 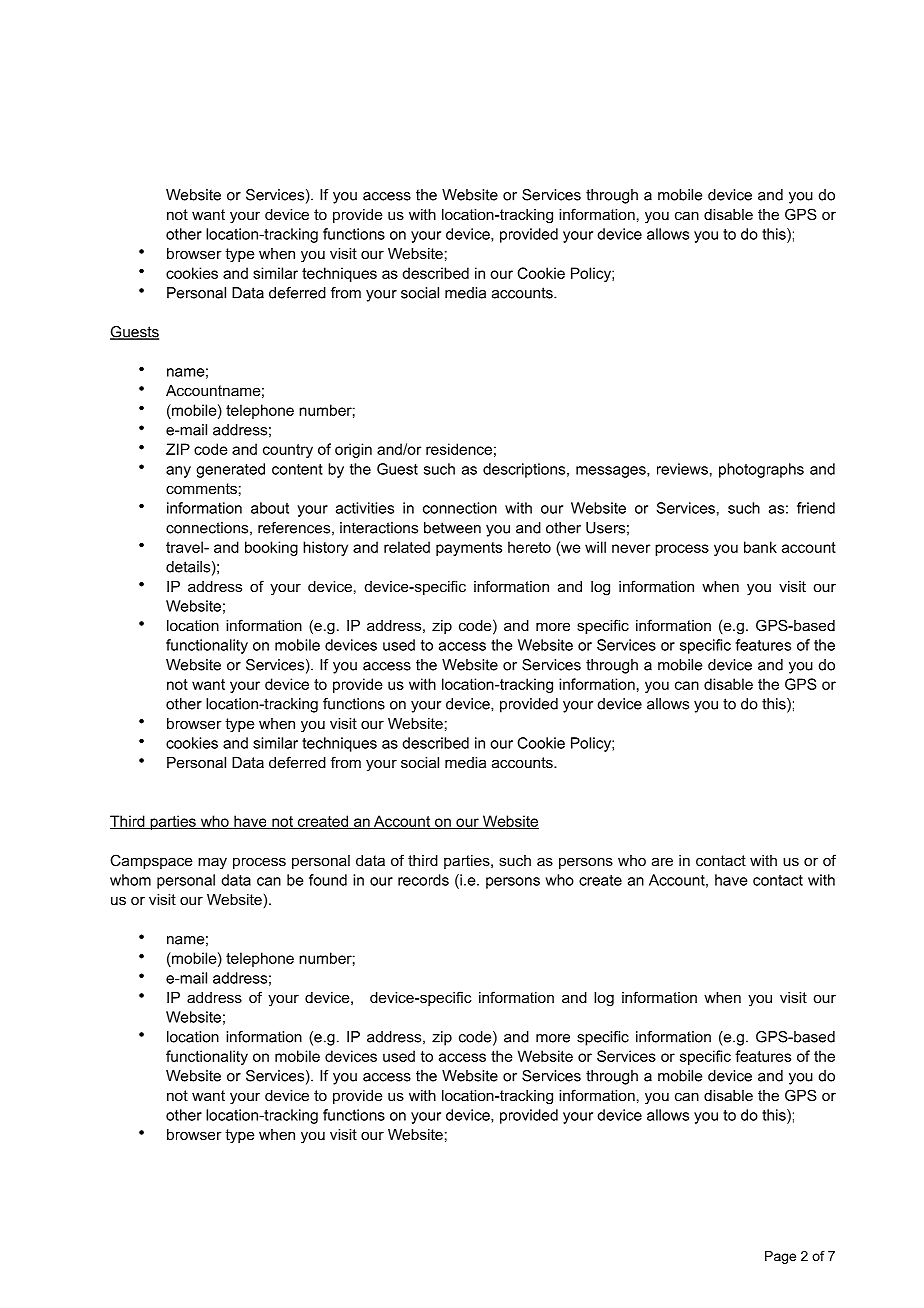 What do you see at coordinates (212, 863) in the image?
I see `may` at bounding box center [212, 863].
